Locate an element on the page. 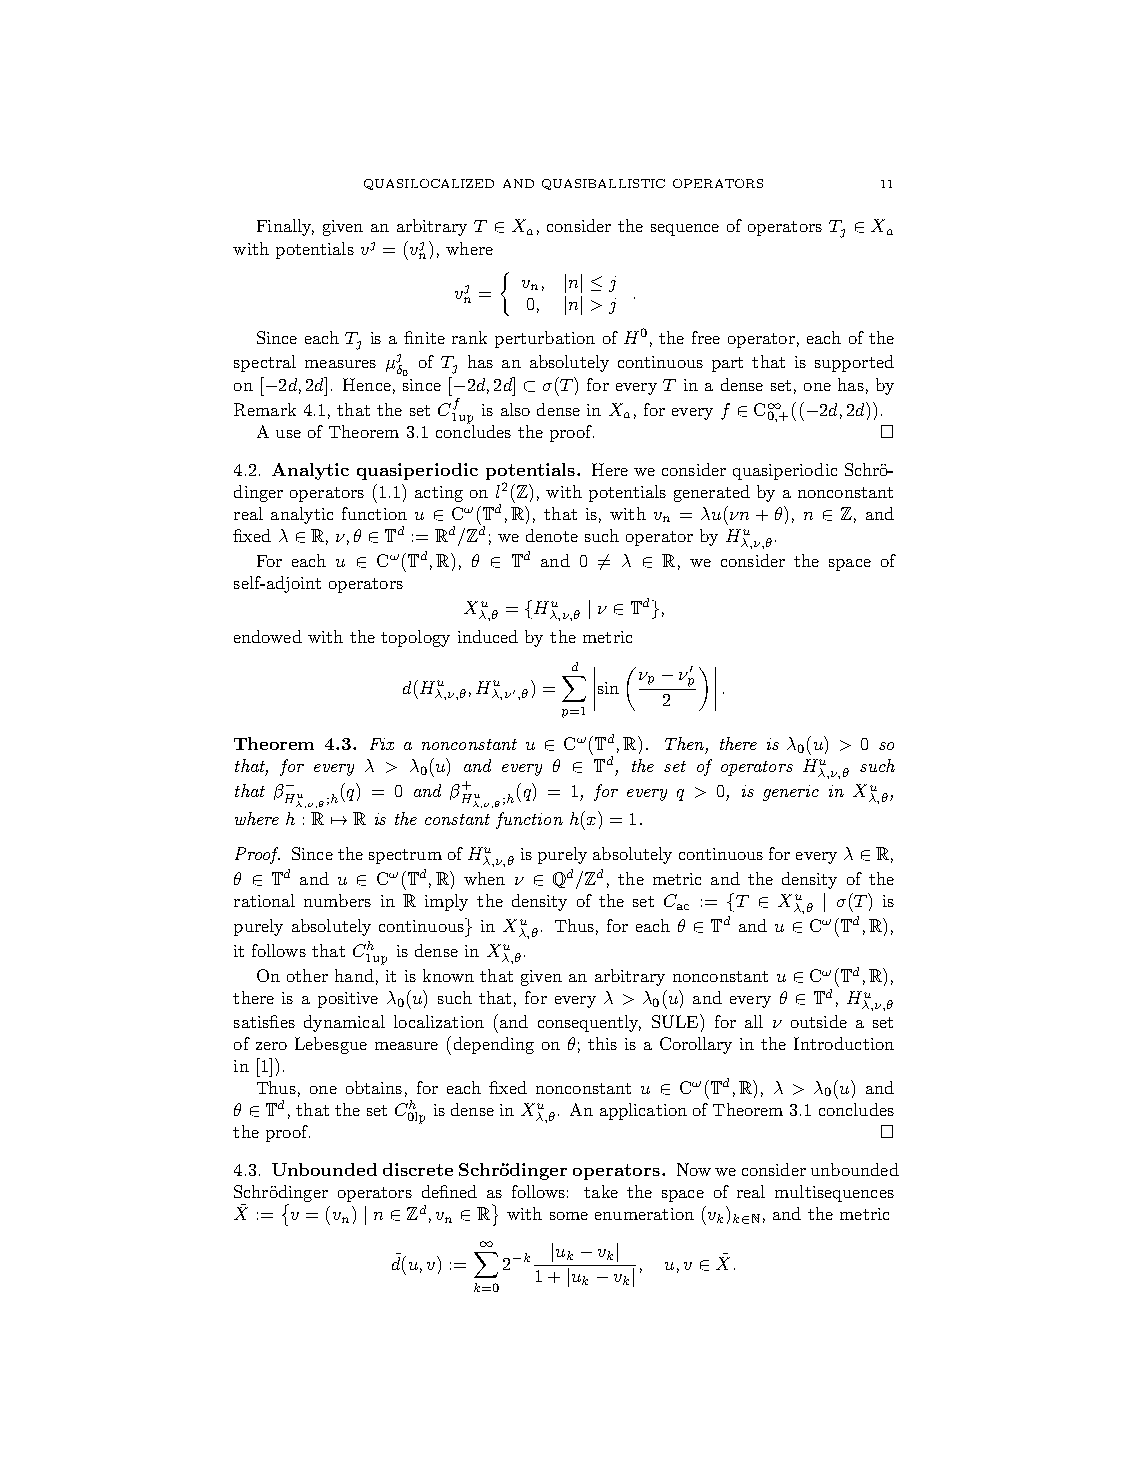 Image resolution: width=1128 pixels, height=1460 pixels. free is located at coordinates (706, 337).
